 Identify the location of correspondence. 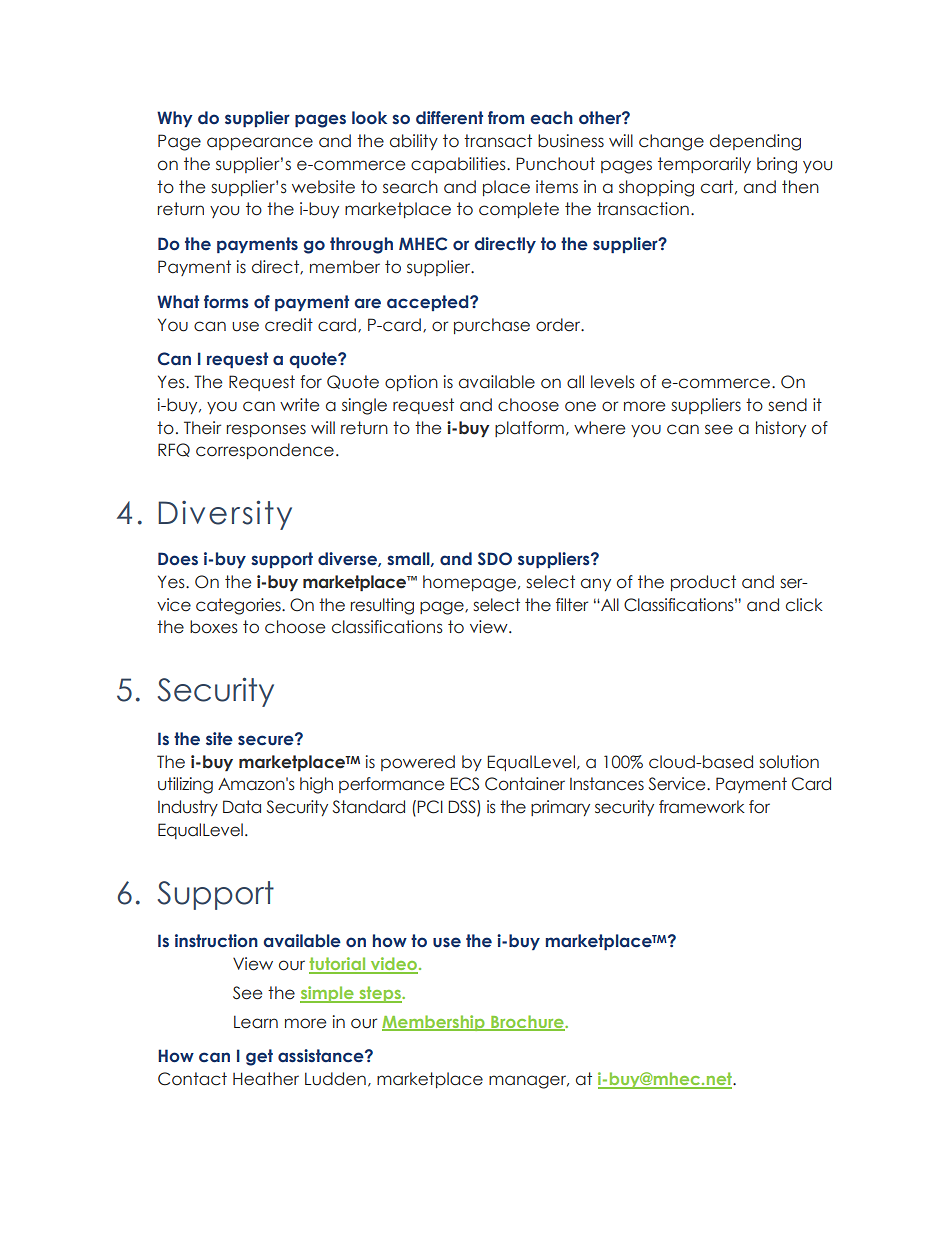
(265, 451).
